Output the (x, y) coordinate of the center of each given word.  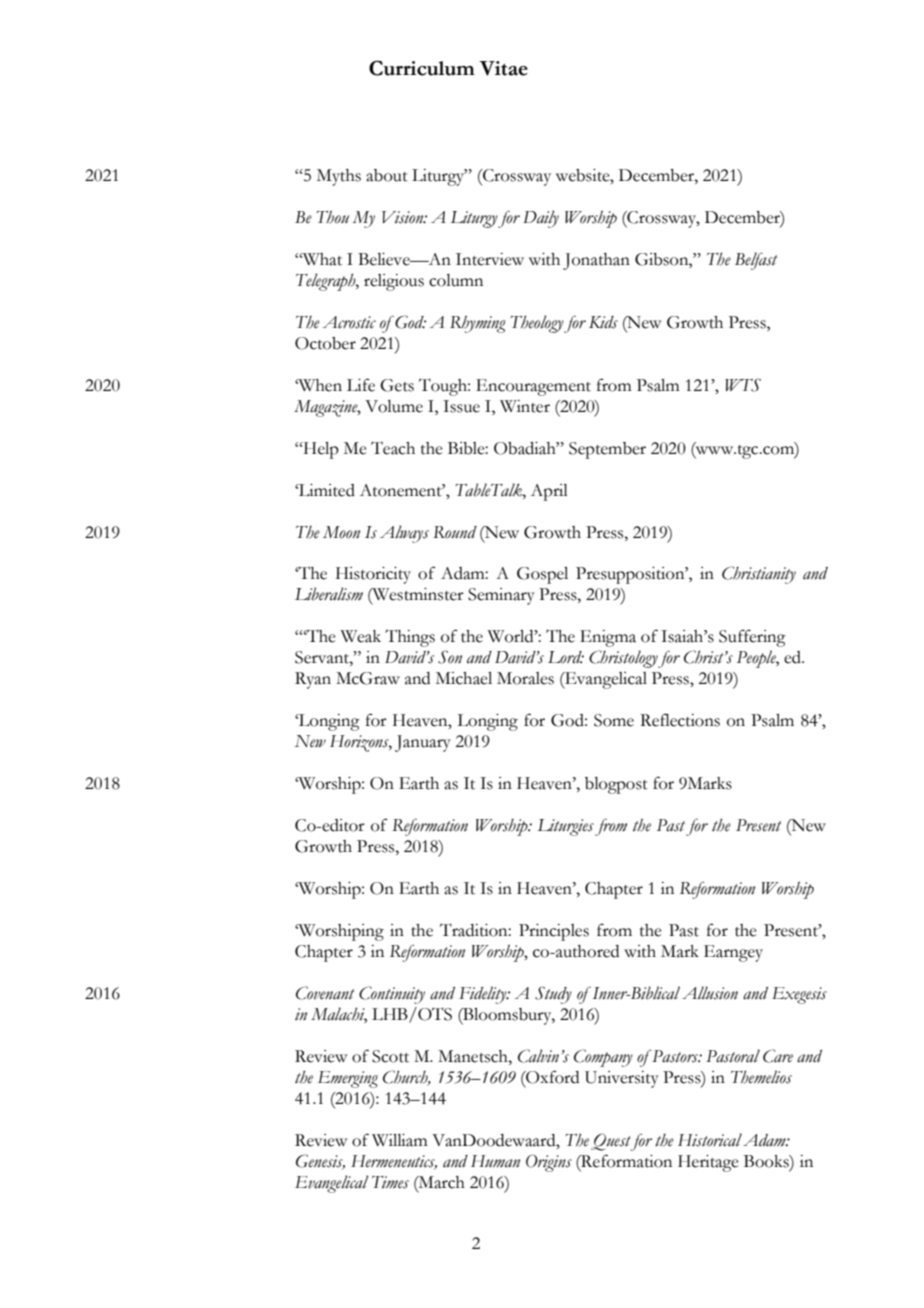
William (399, 1140)
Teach (393, 448)
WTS (743, 385)
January (423, 743)
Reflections (680, 720)
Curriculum (422, 68)
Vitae (503, 68)
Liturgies (565, 827)
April (549, 492)
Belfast (756, 261)
